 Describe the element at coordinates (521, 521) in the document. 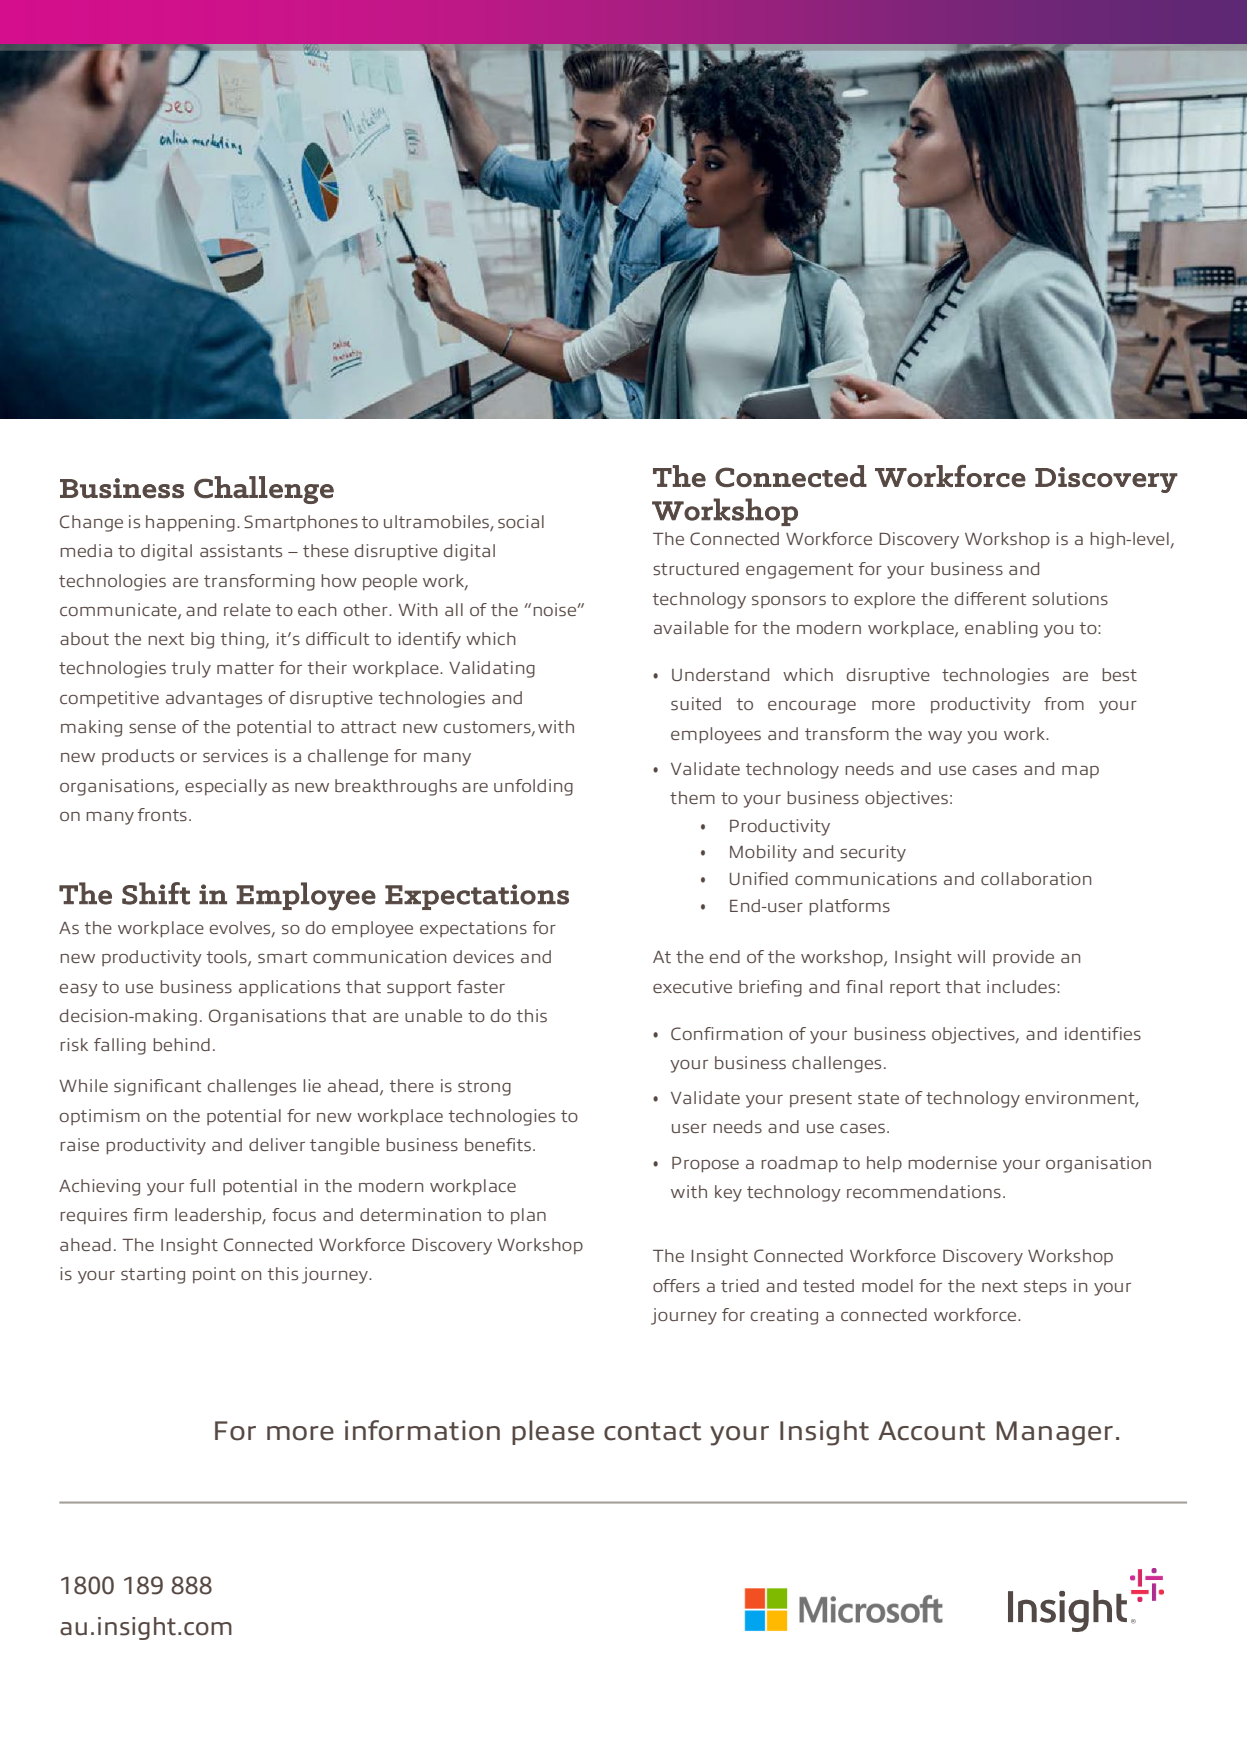

I see `social` at that location.
